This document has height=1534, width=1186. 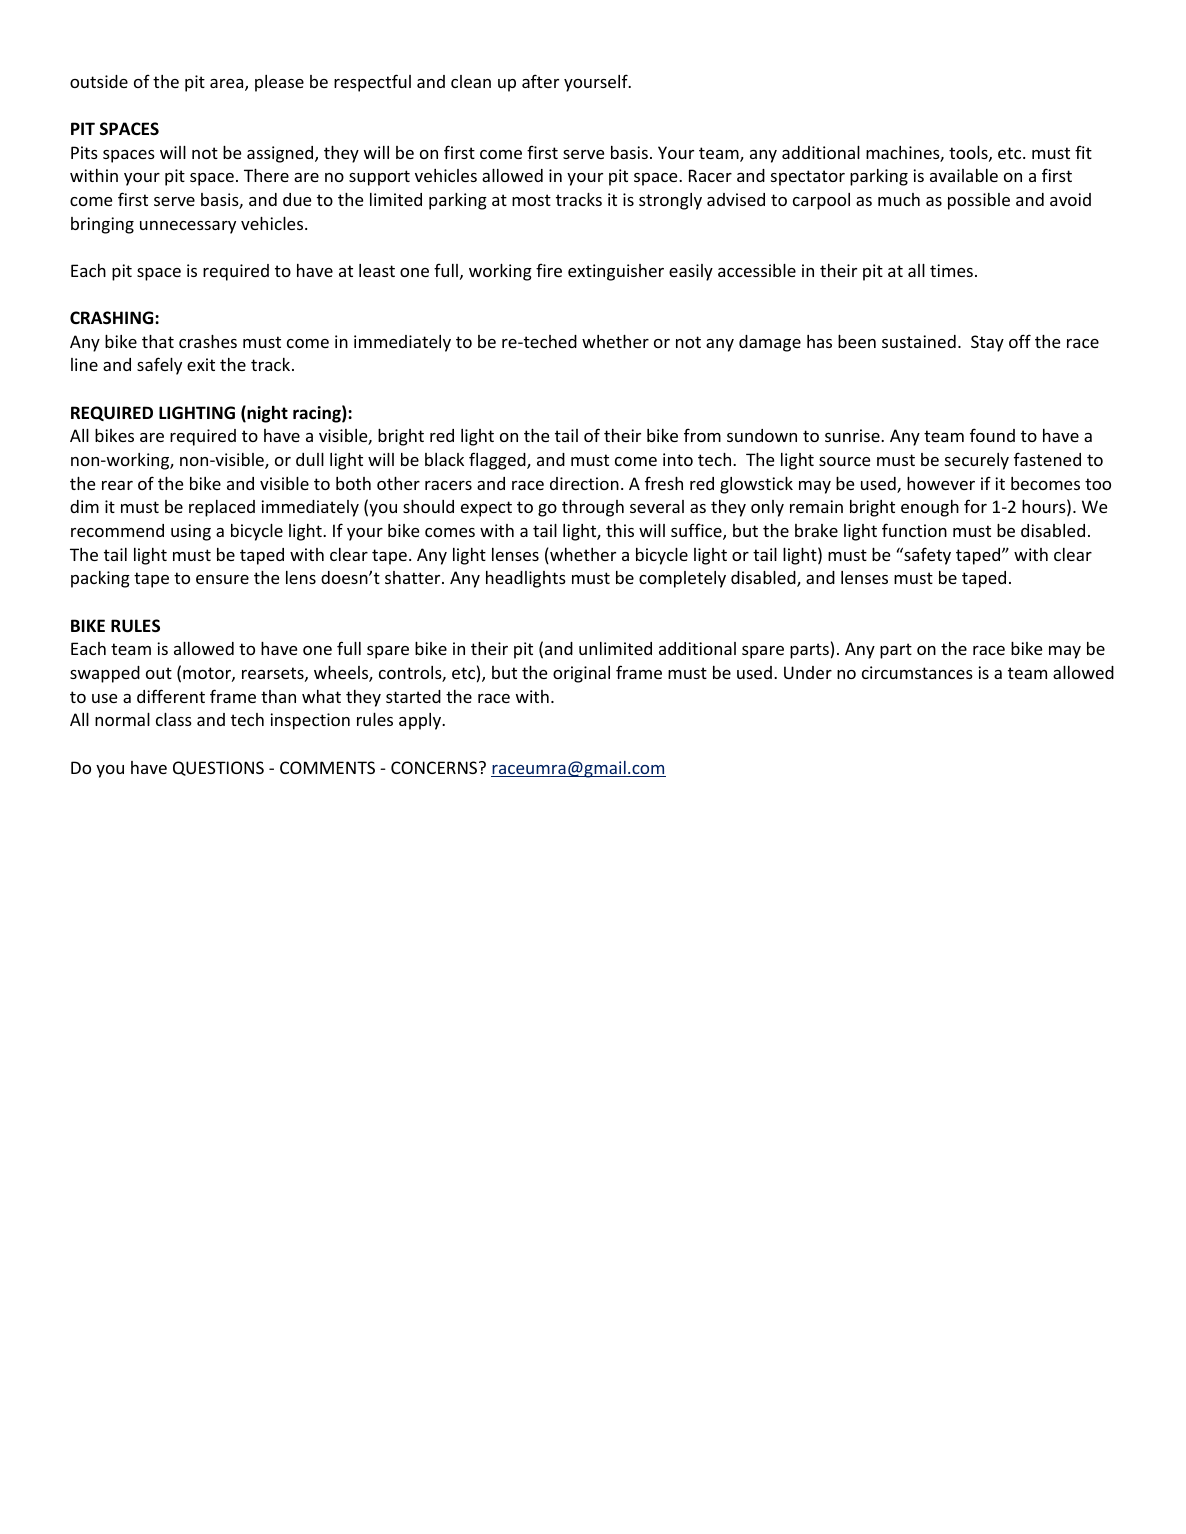 I want to click on unnecessary, so click(x=188, y=227).
